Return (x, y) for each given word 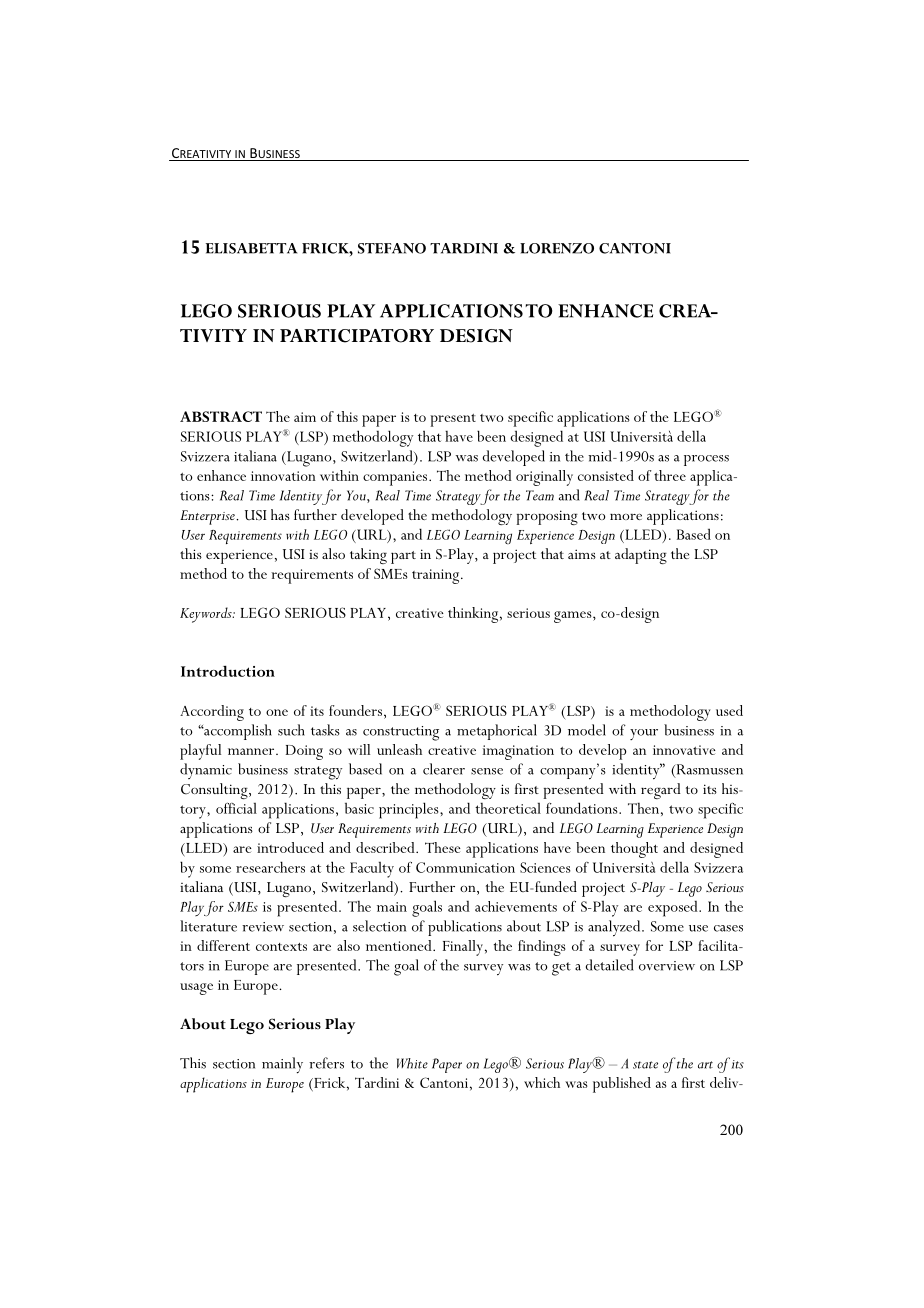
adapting (641, 556)
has (280, 514)
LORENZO (557, 248)
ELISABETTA (251, 248)
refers (326, 1063)
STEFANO (392, 248)
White (412, 1063)
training (437, 576)
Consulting (215, 791)
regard (661, 791)
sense (487, 771)
